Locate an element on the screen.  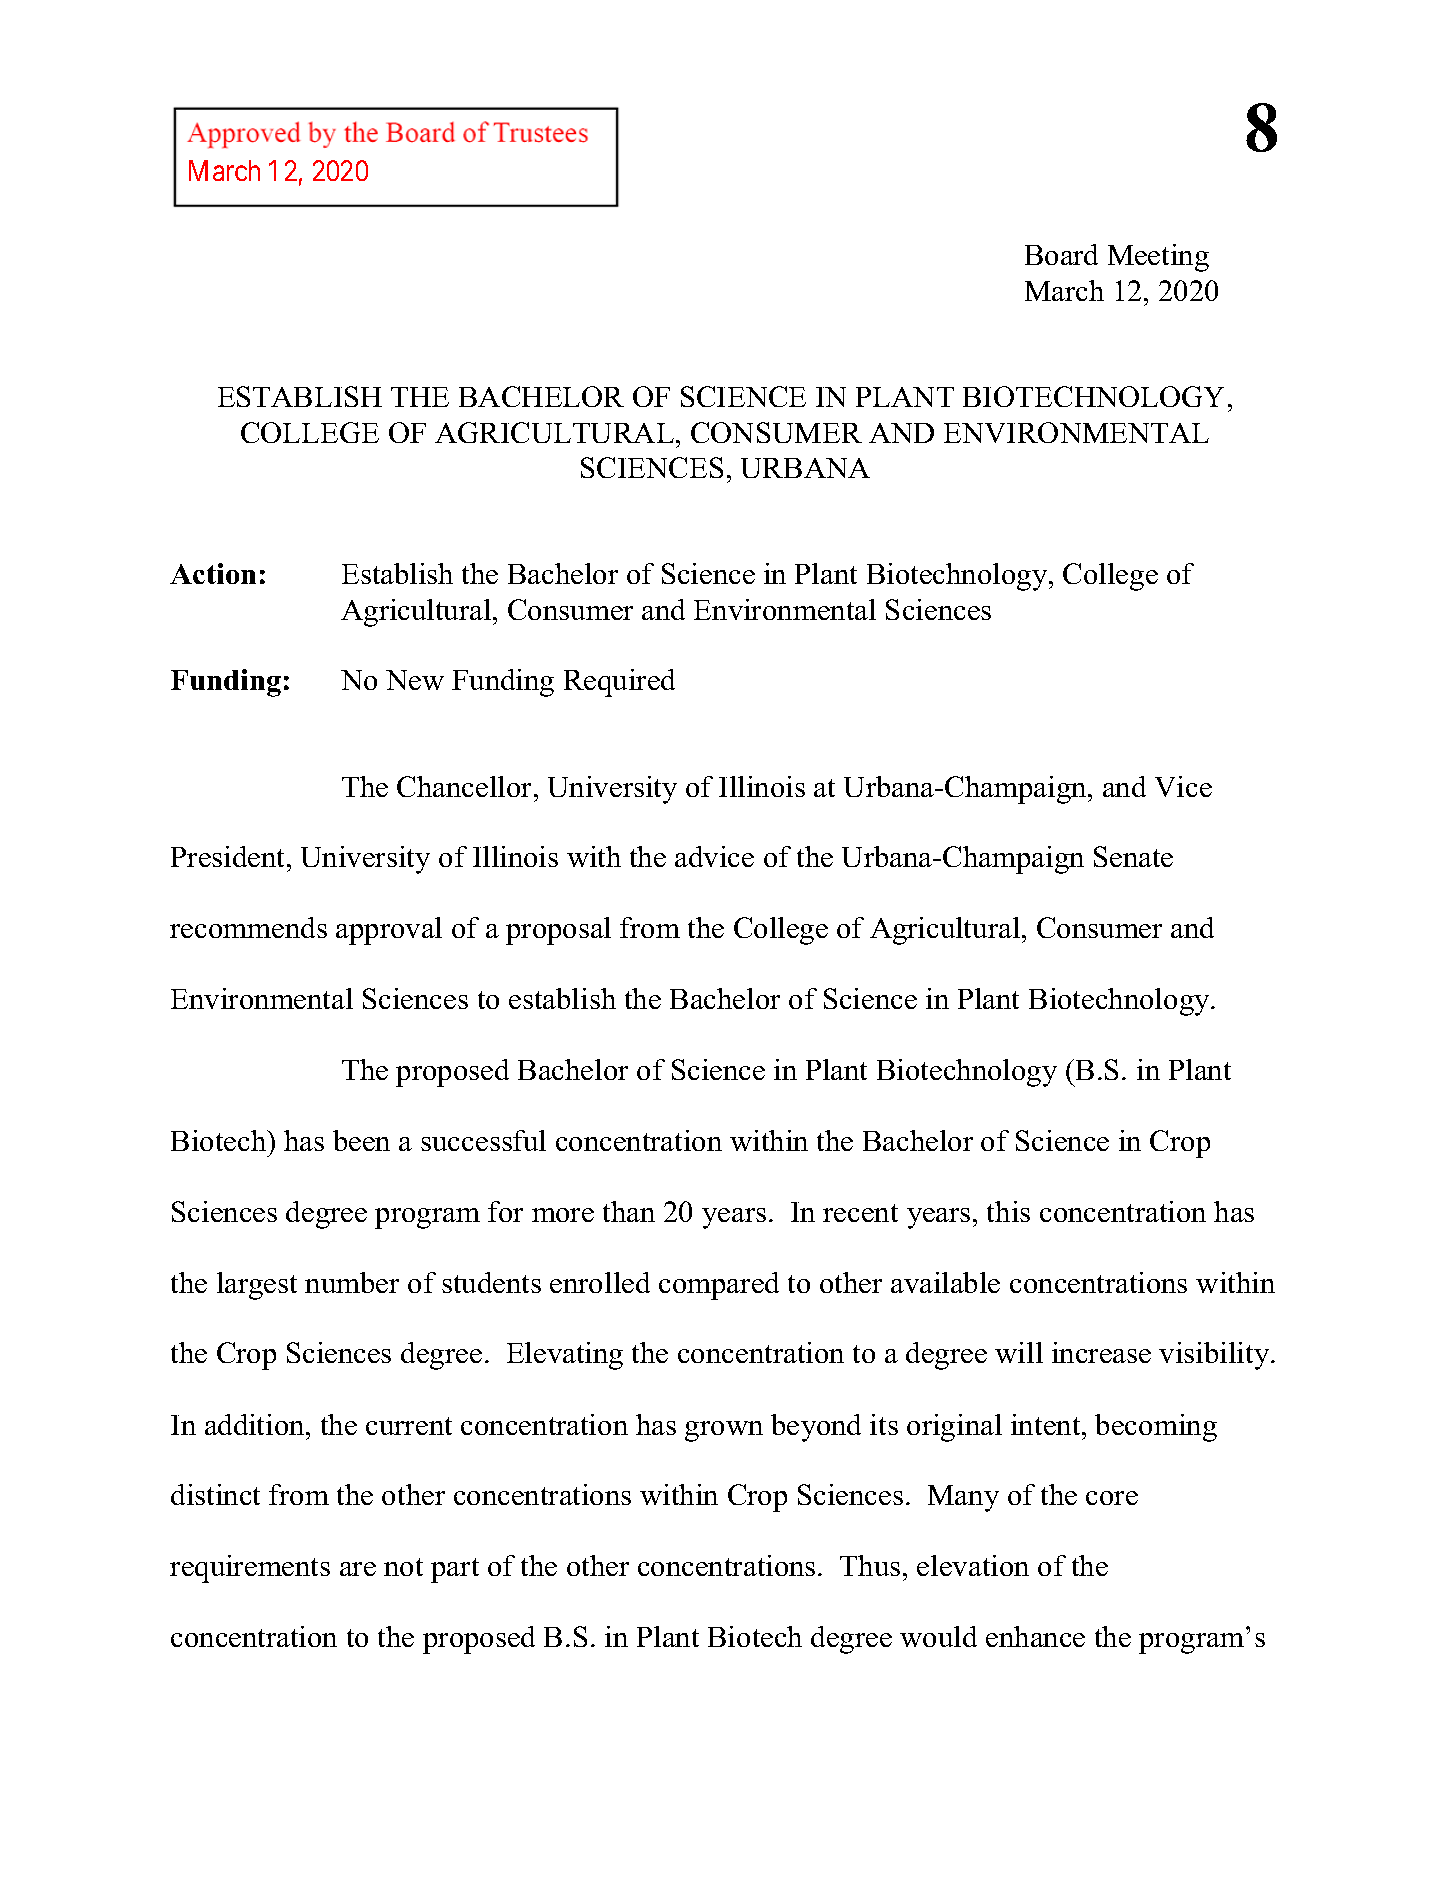
Action is located at coordinates (213, 573).
